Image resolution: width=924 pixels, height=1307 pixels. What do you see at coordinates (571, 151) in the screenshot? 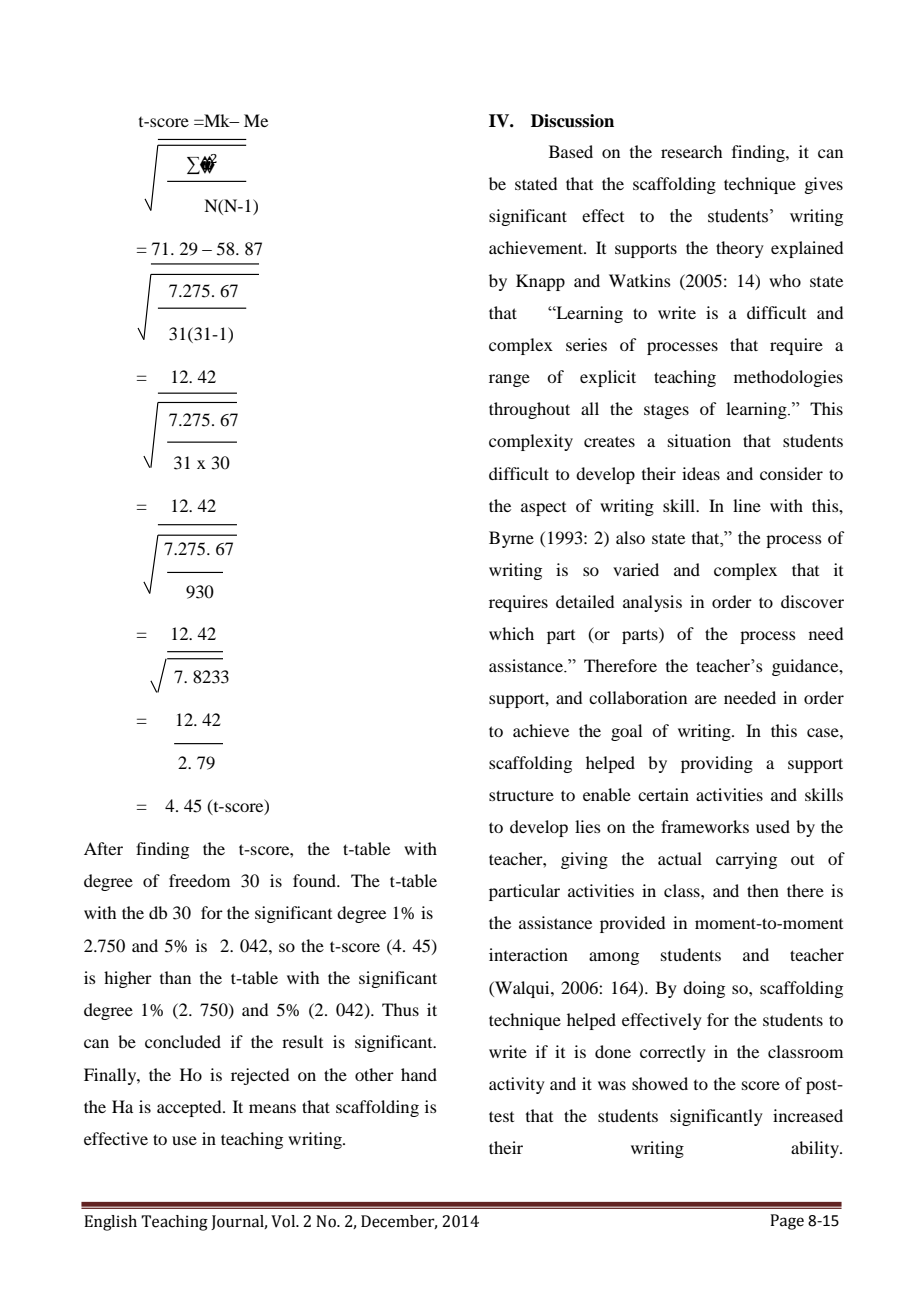
I see `Based` at bounding box center [571, 151].
